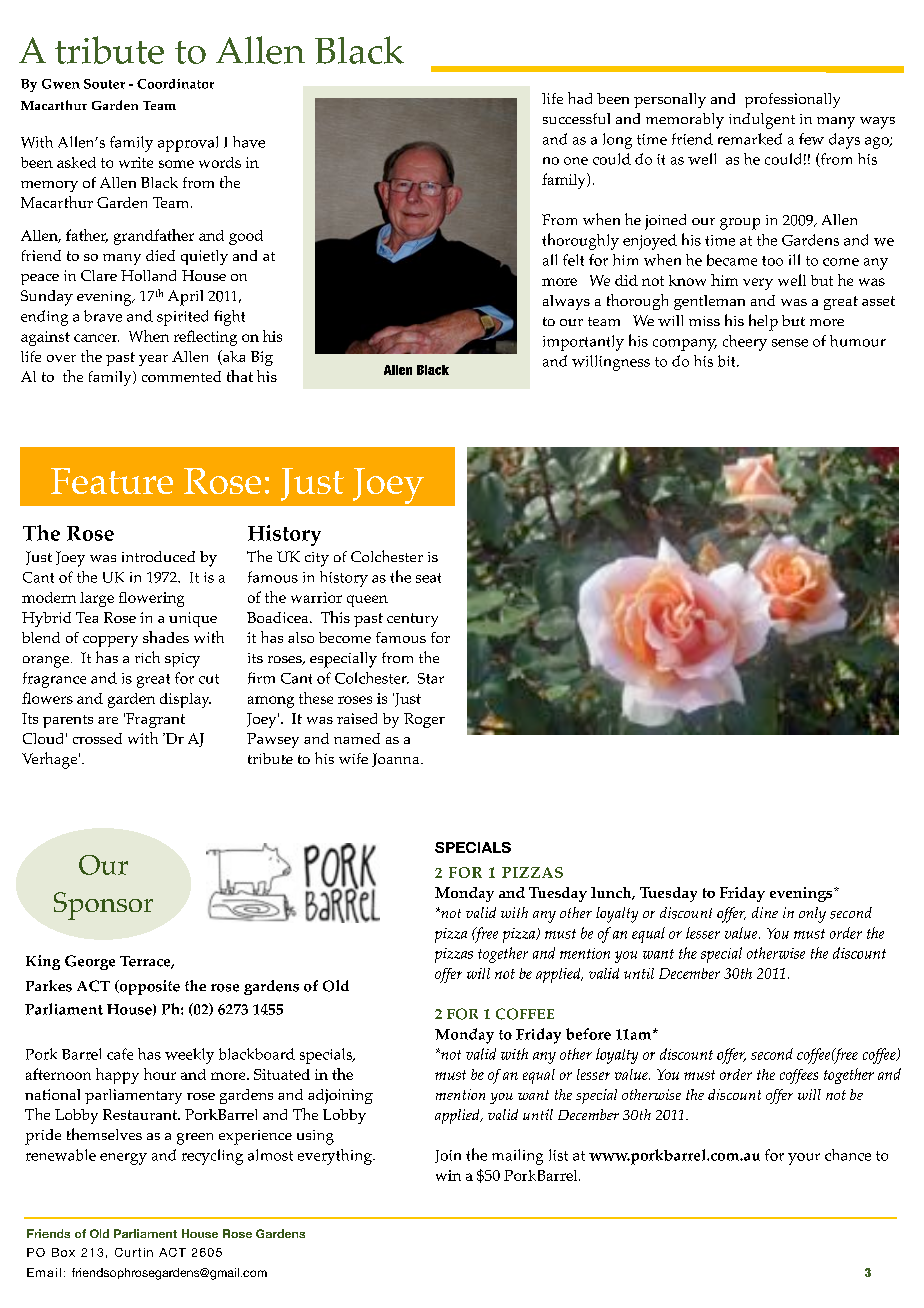 This screenshot has width=924, height=1308. What do you see at coordinates (428, 578) in the screenshot?
I see `seat` at bounding box center [428, 578].
